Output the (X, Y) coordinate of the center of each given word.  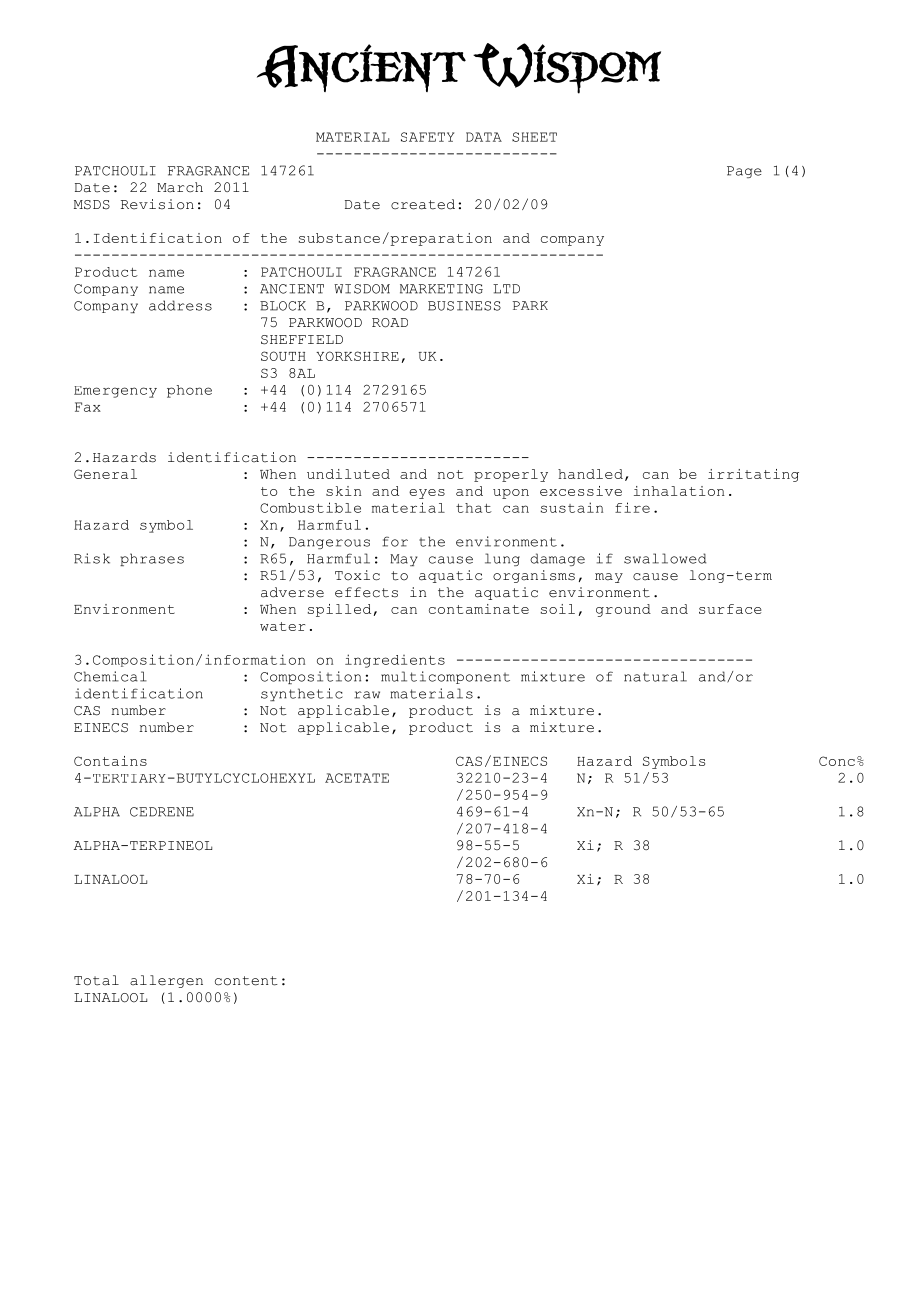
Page (744, 172)
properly (511, 475)
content (246, 981)
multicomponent (445, 677)
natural (655, 676)
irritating (753, 475)
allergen (166, 981)
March (180, 187)
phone (189, 391)
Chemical (110, 676)
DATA (484, 137)
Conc (837, 761)
